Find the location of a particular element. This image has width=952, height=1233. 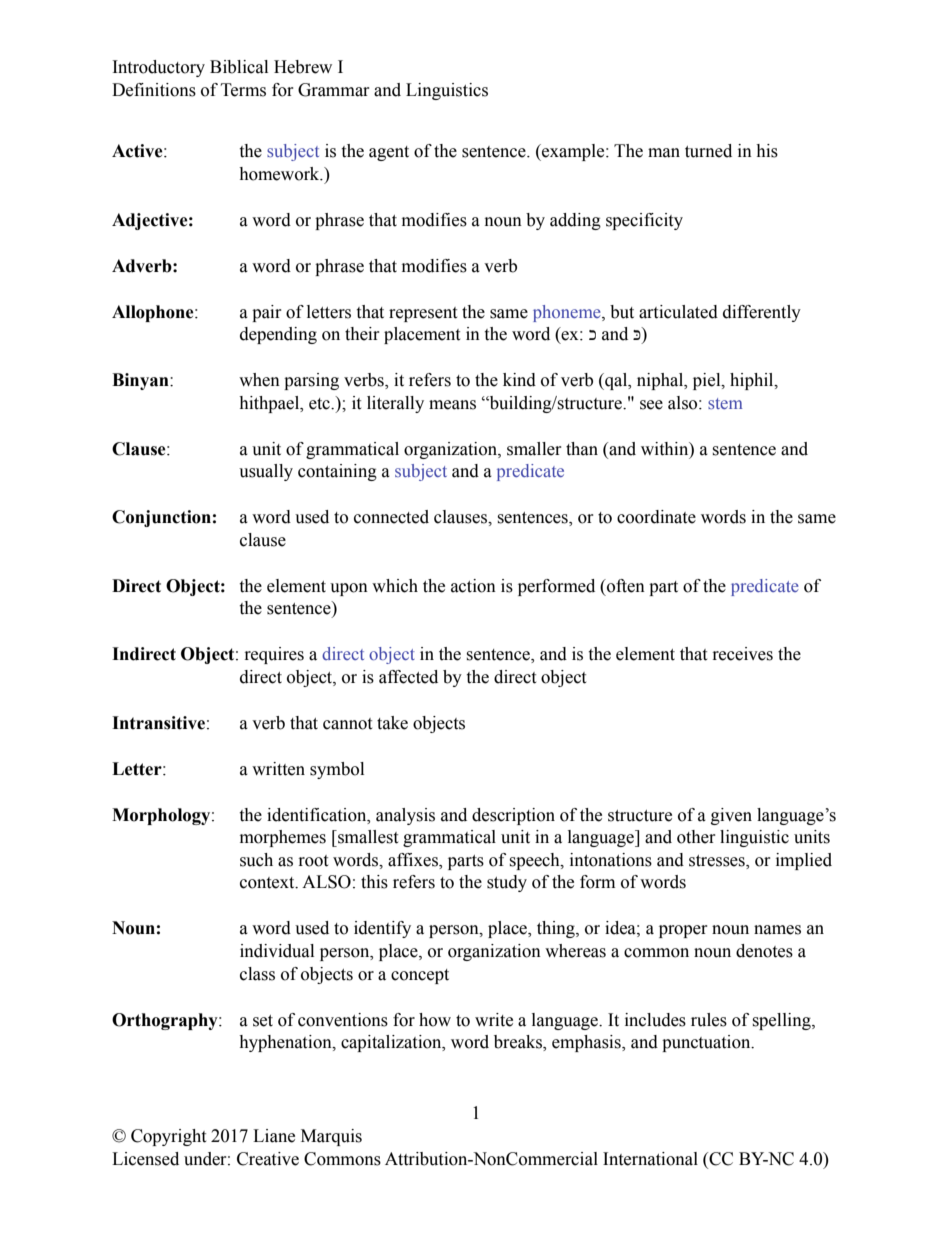

agent is located at coordinates (389, 153).
